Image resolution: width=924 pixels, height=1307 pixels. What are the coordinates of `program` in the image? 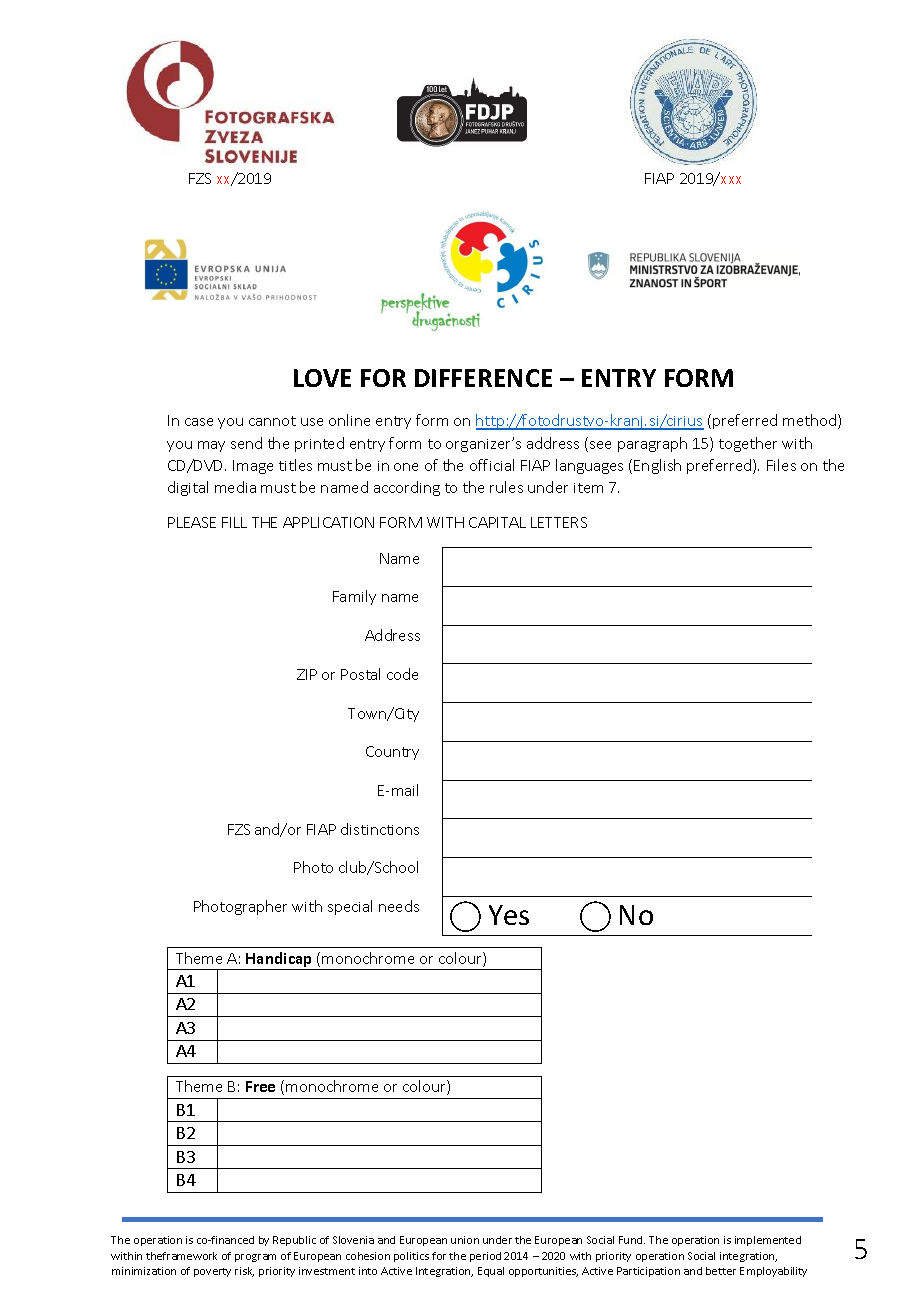 It's located at (255, 1258).
